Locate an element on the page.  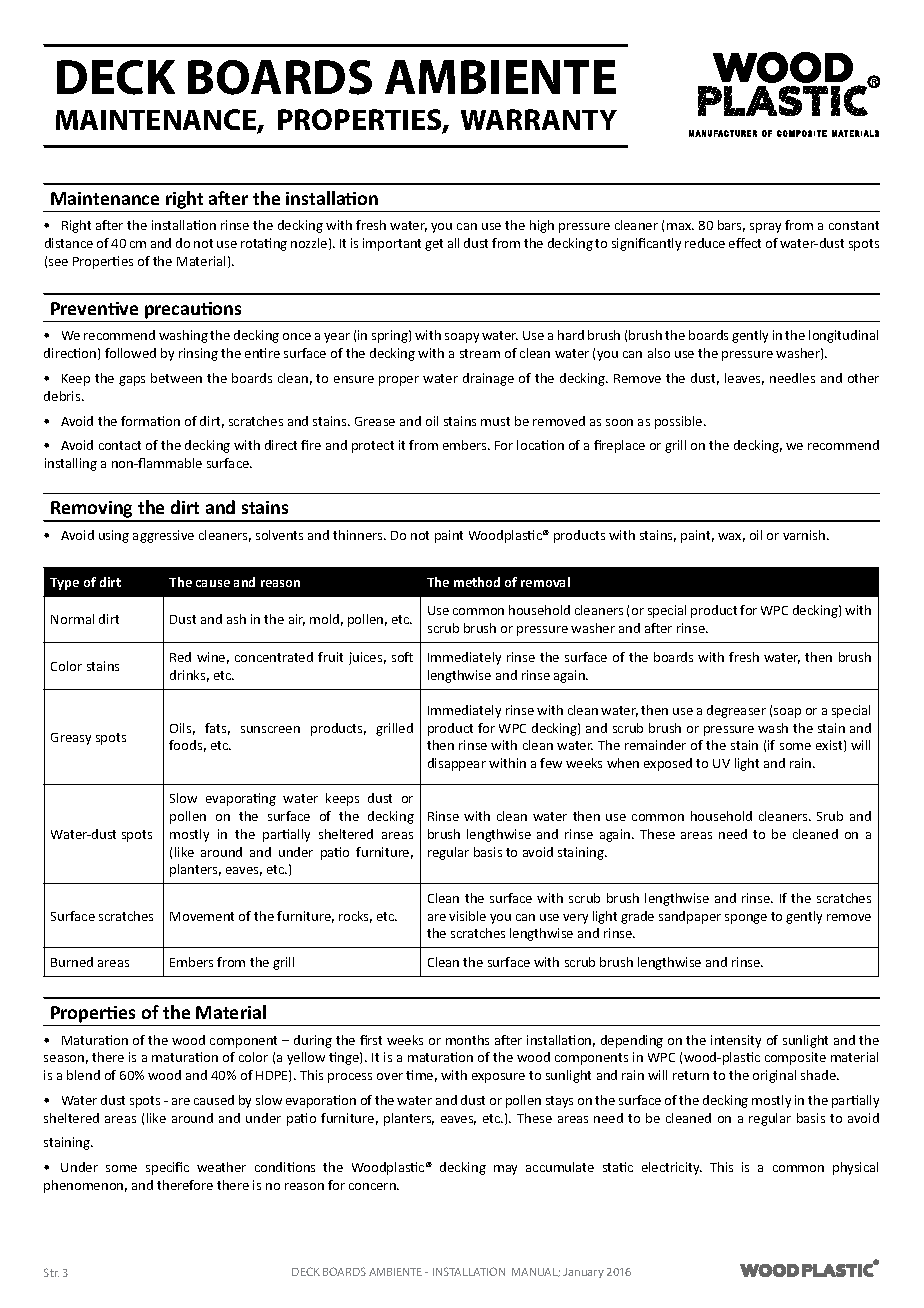
remainder is located at coordinates (655, 745).
